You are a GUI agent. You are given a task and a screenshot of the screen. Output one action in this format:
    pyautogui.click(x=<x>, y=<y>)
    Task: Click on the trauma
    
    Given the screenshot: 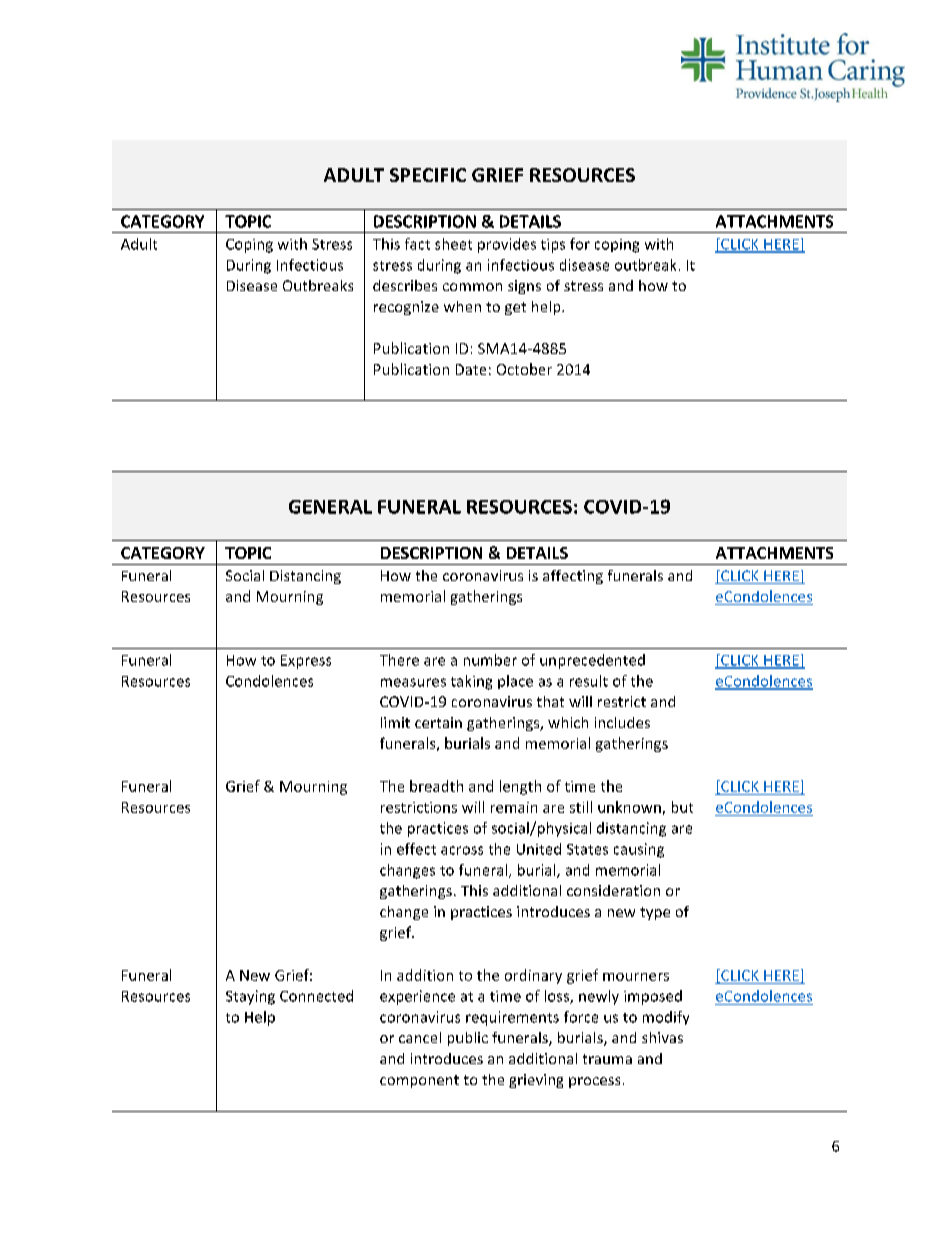 What is the action you would take?
    pyautogui.click(x=607, y=1059)
